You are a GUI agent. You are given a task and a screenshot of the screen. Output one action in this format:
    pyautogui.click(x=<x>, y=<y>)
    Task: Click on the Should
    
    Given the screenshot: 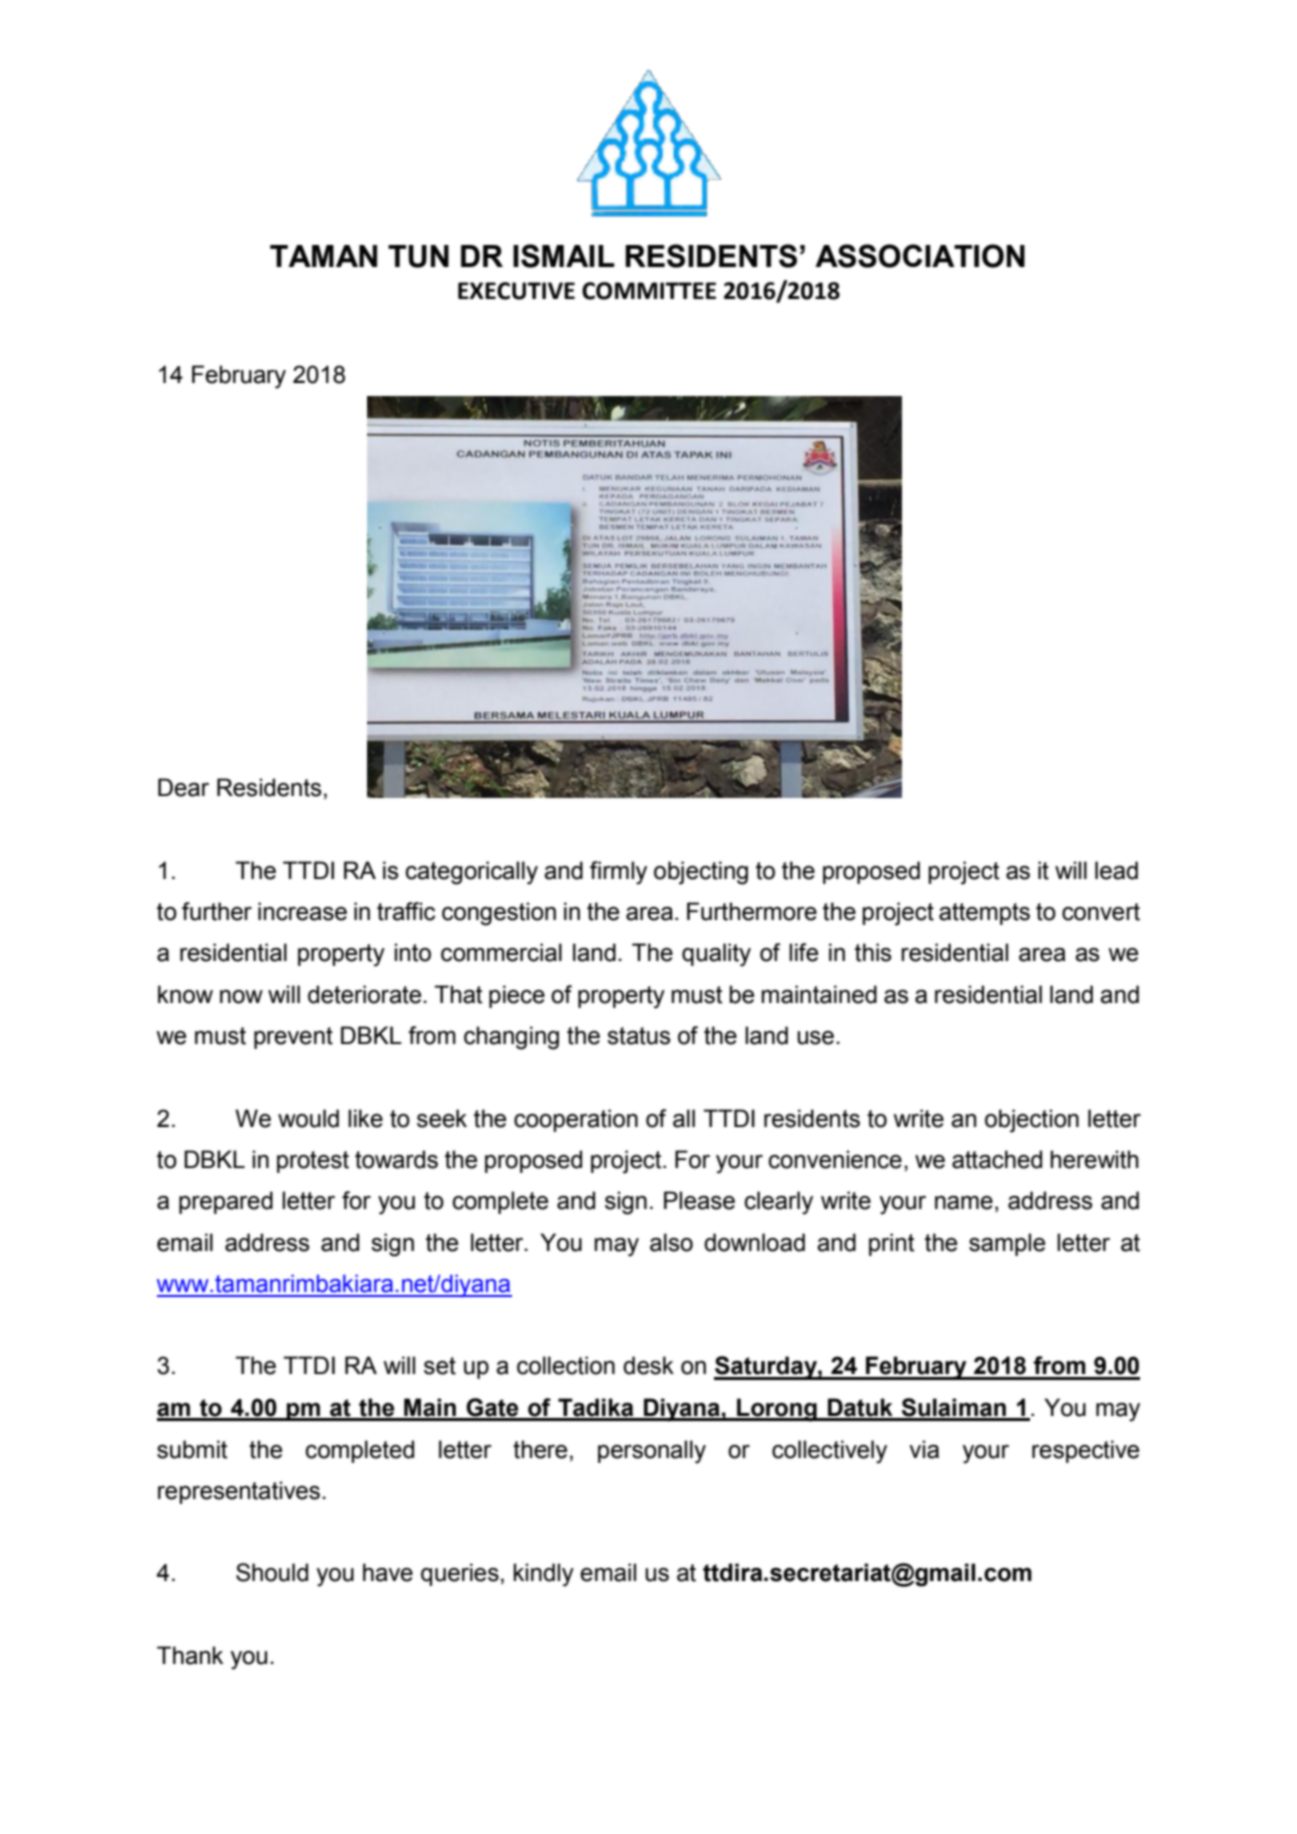 What is the action you would take?
    pyautogui.click(x=272, y=1572)
